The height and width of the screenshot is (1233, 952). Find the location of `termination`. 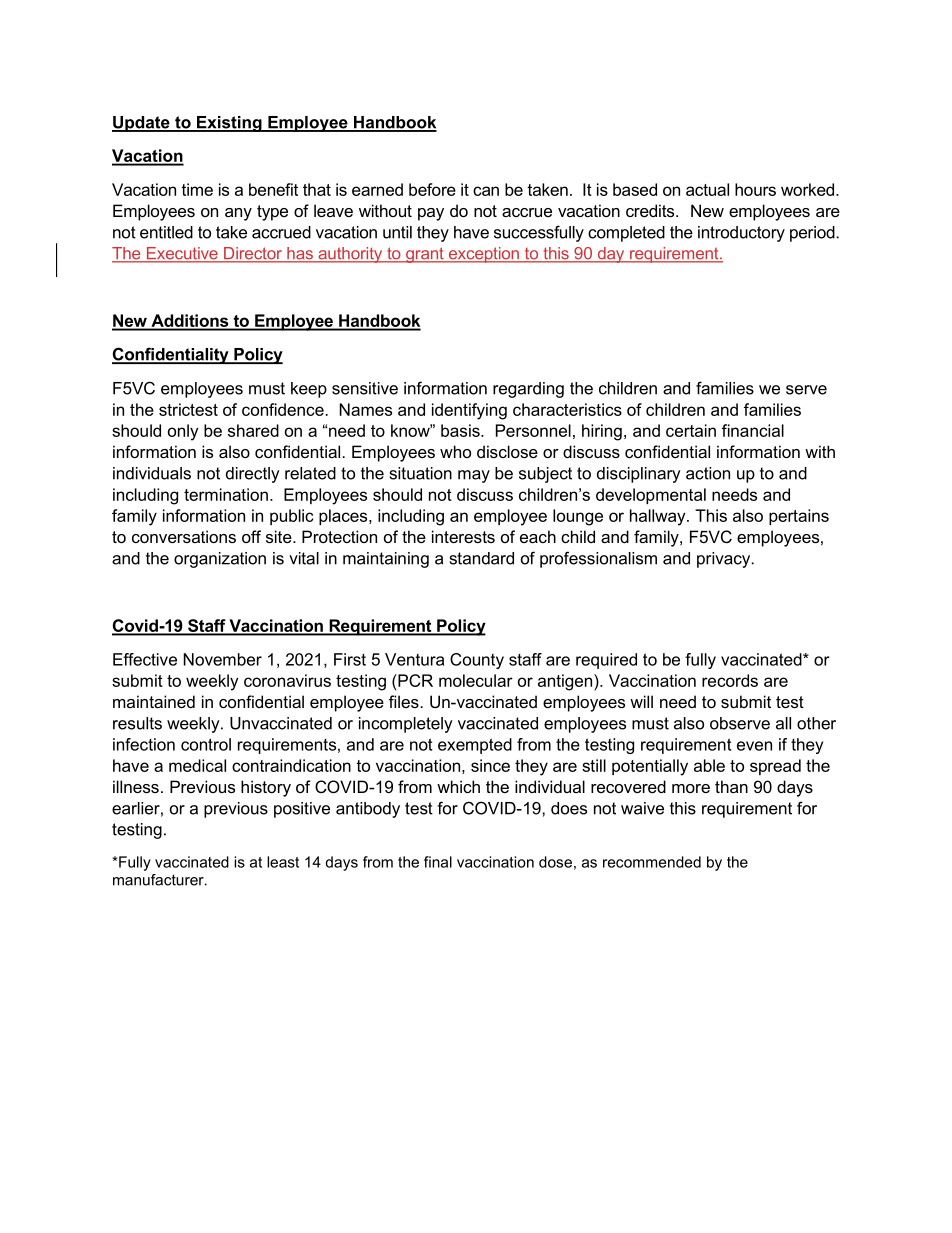

termination is located at coordinates (226, 494).
